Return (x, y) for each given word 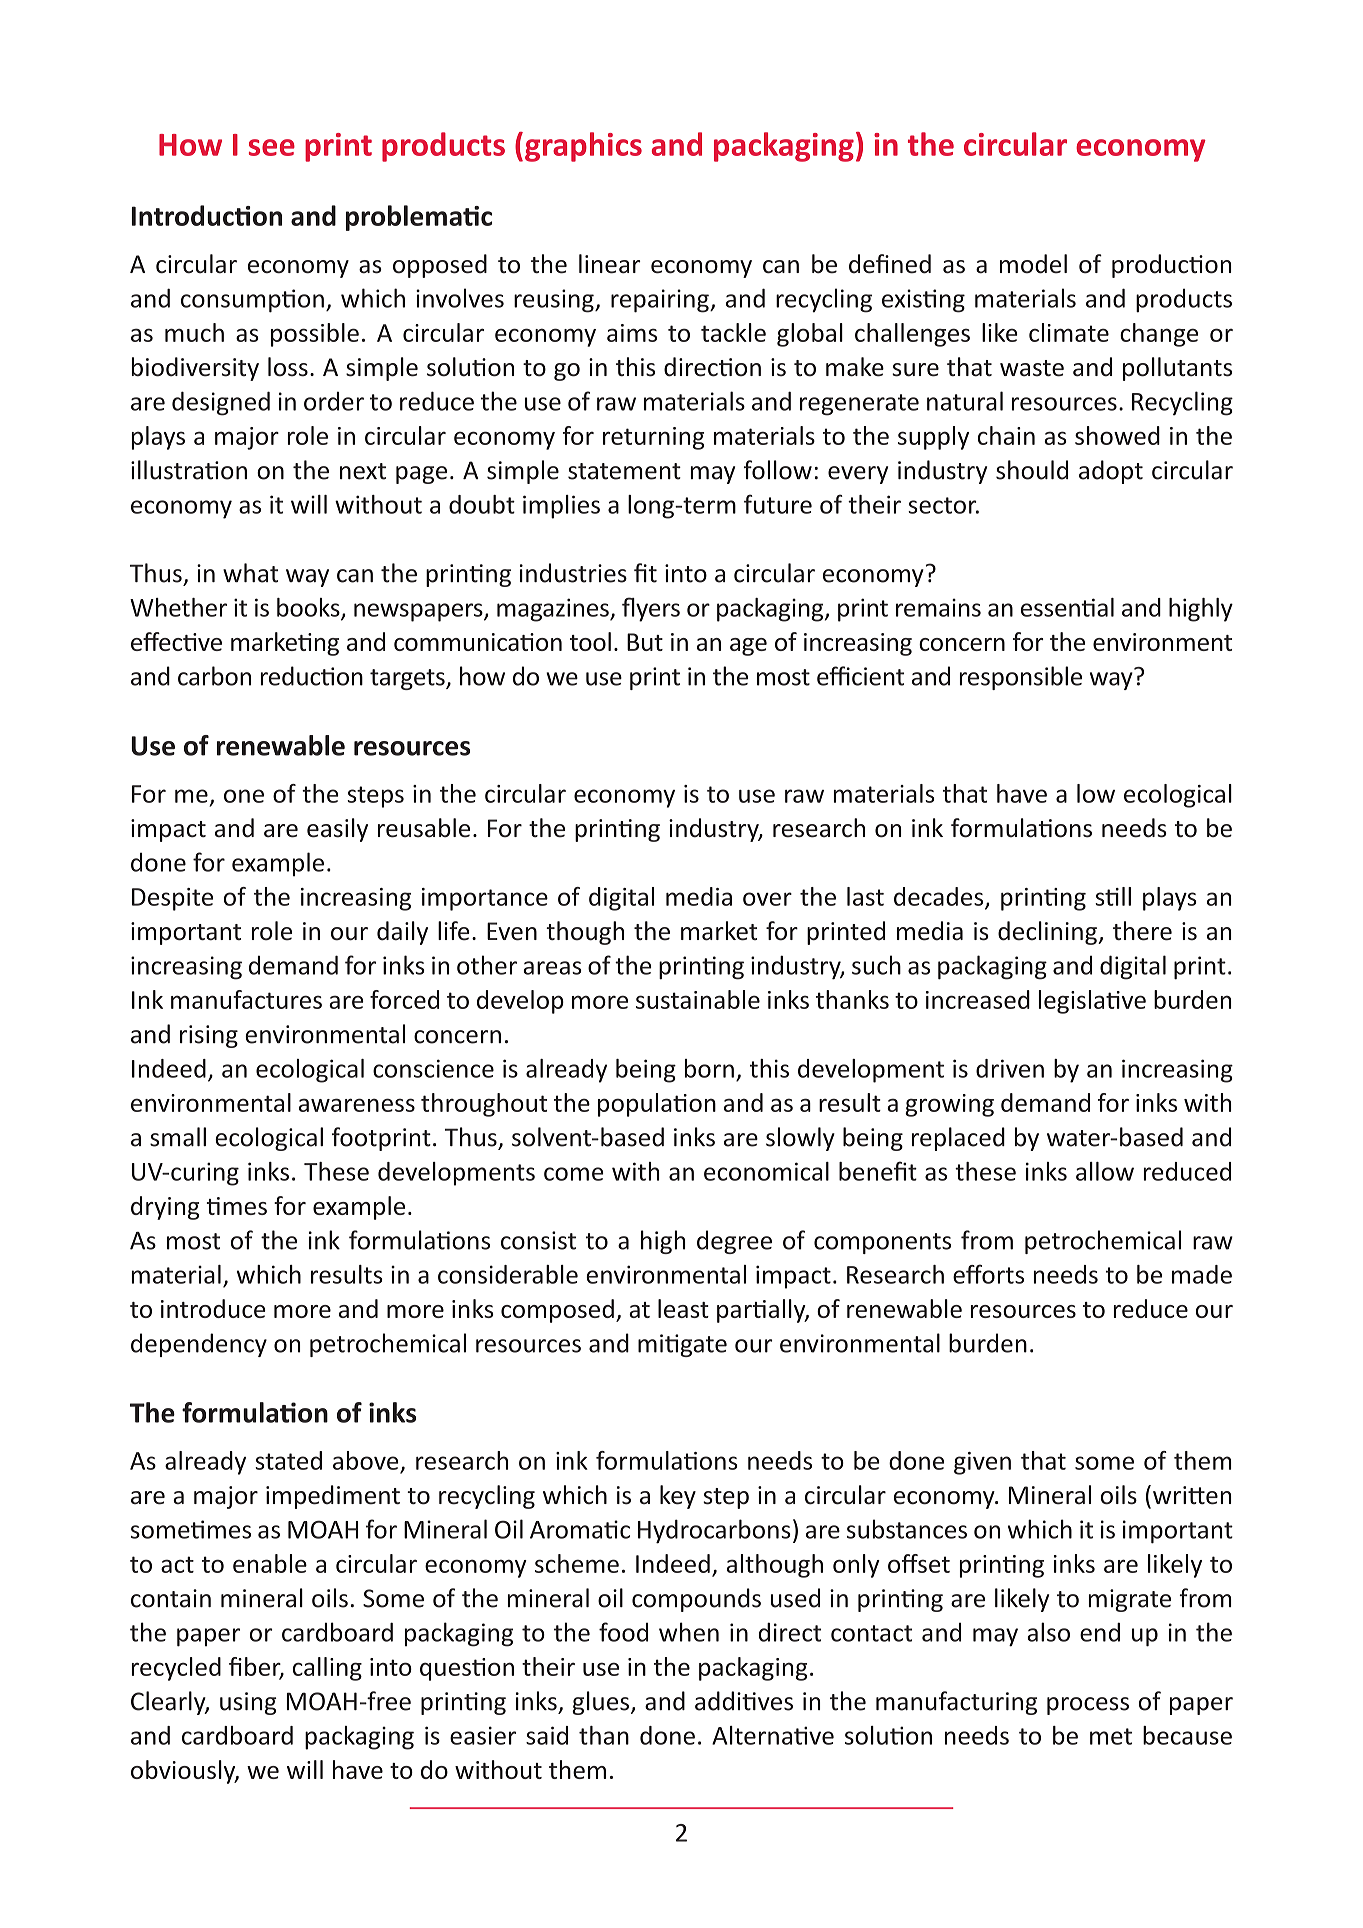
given (982, 1463)
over (767, 899)
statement (624, 471)
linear (610, 264)
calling (327, 1669)
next (363, 471)
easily (337, 830)
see (272, 147)
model (1033, 264)
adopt (1111, 472)
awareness (357, 1105)
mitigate (682, 1345)
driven (1010, 1068)
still (1113, 896)
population (657, 1105)
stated (288, 1460)
